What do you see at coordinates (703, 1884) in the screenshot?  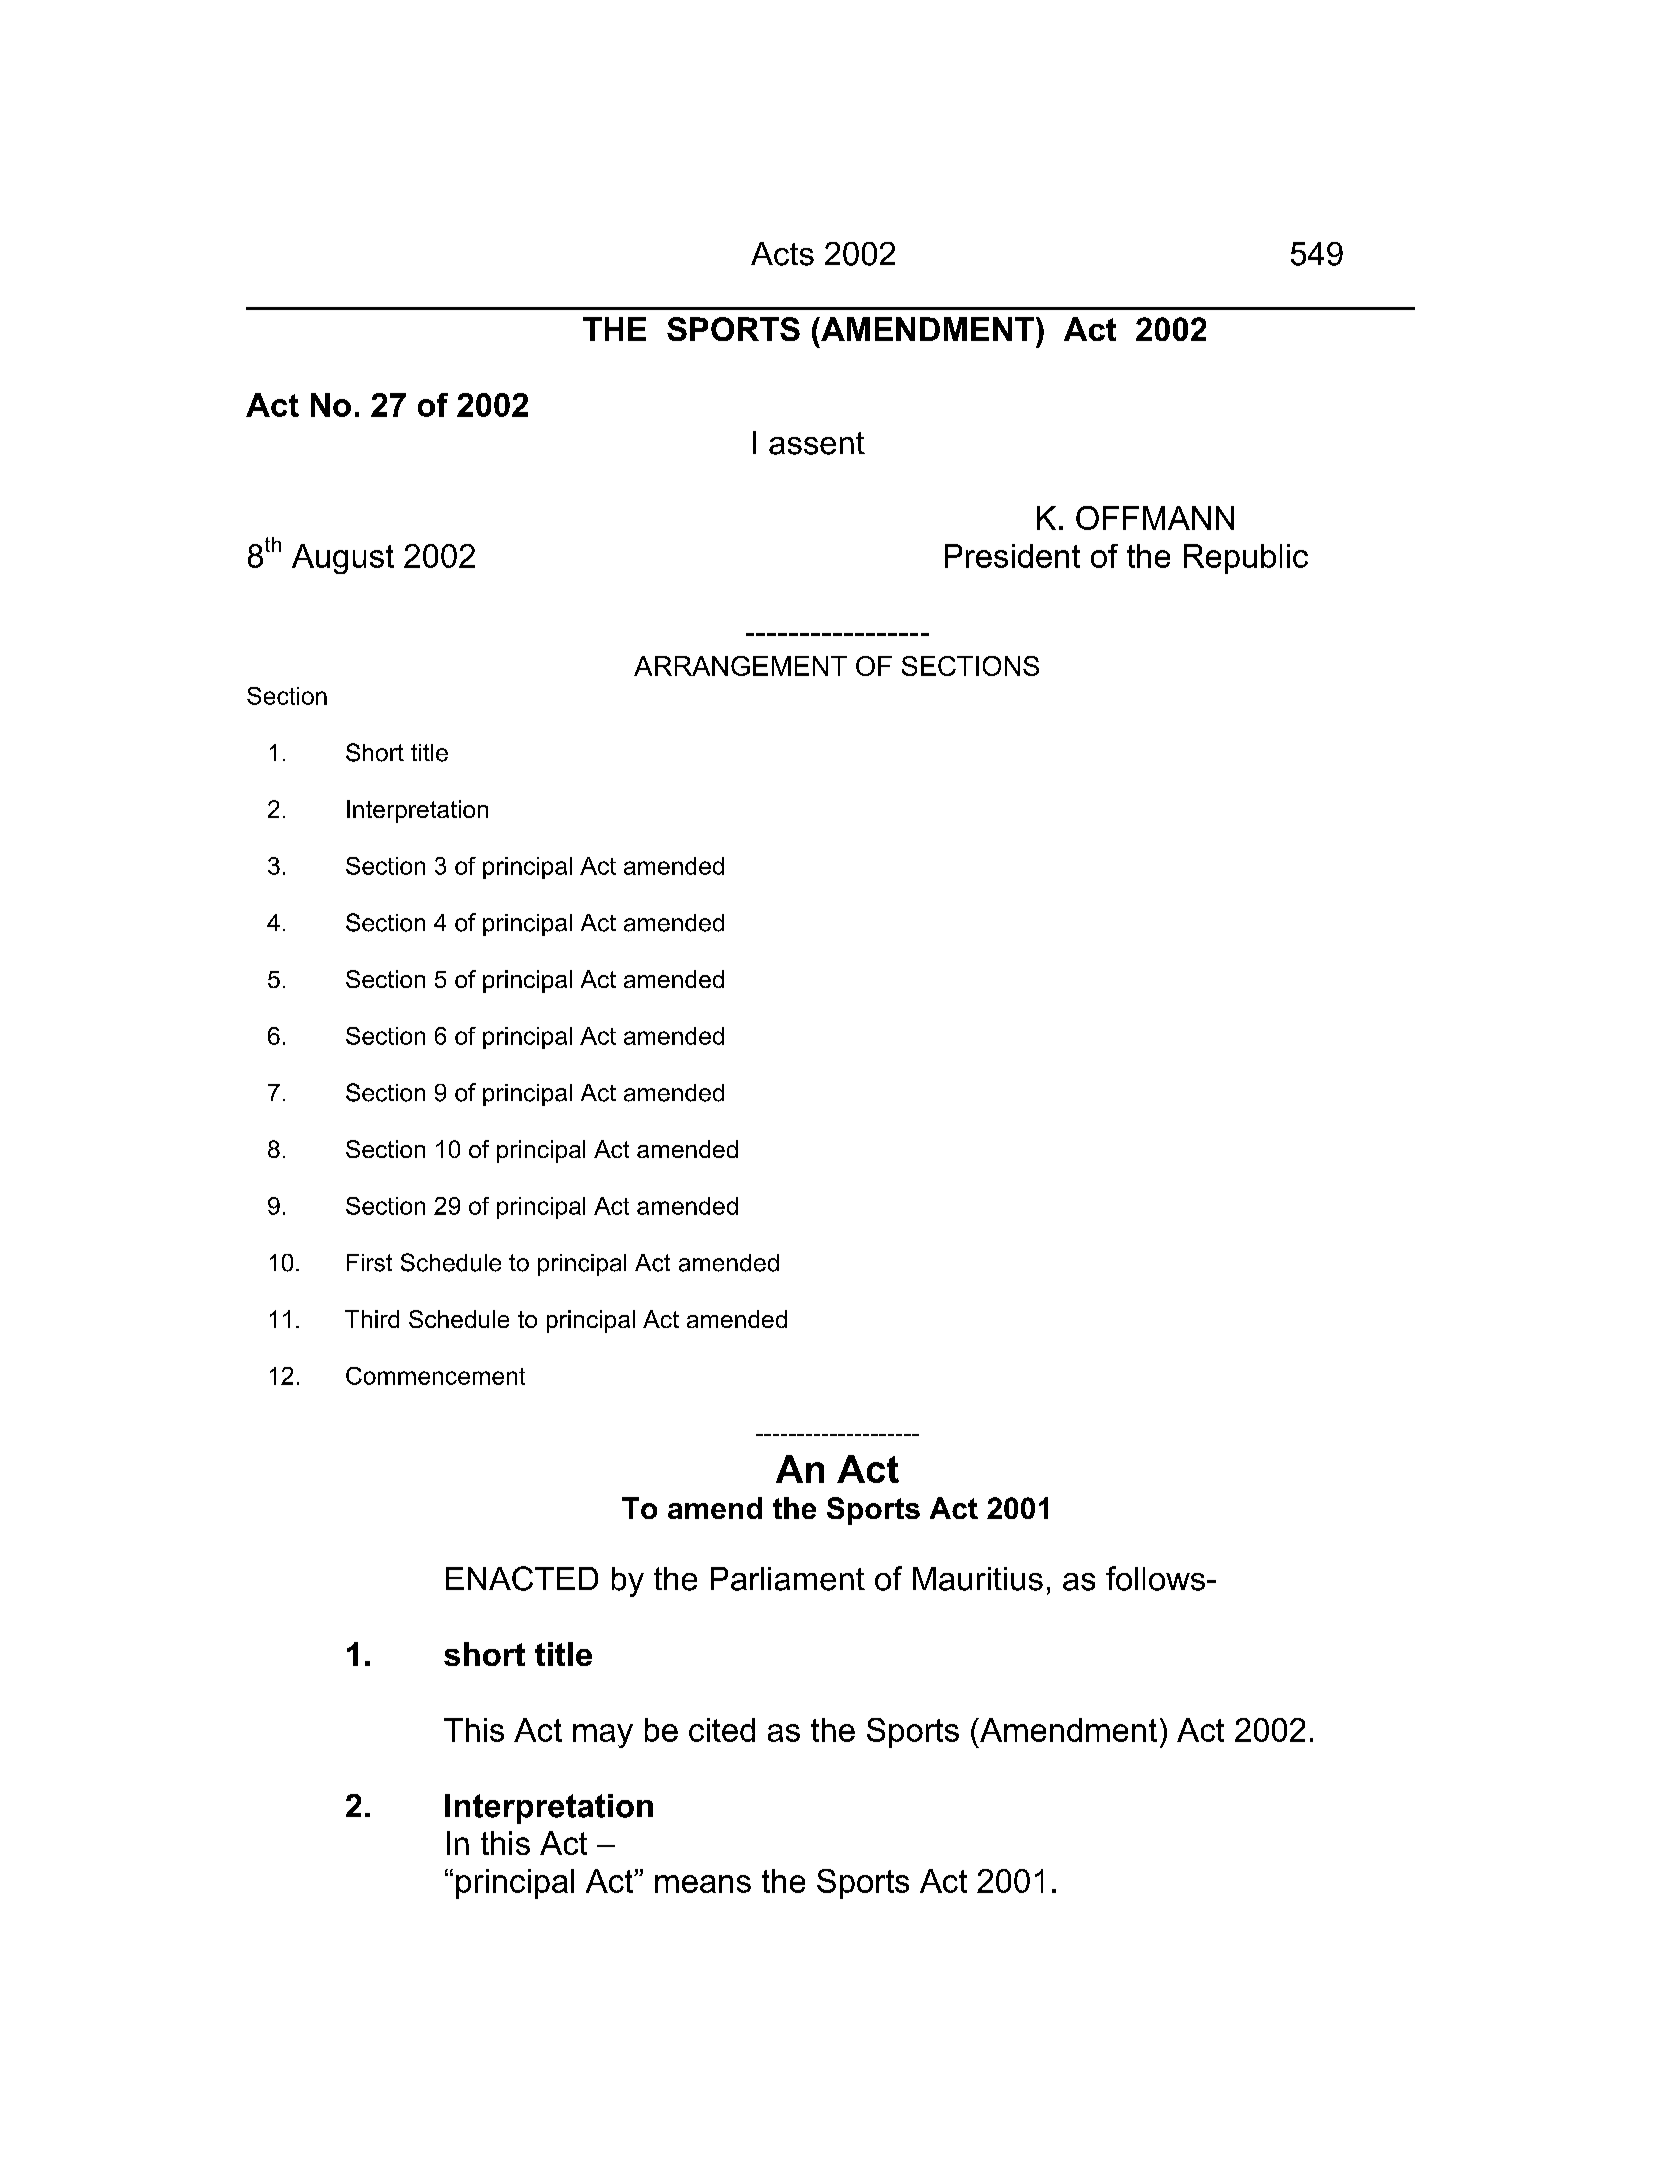 I see `means` at bounding box center [703, 1884].
